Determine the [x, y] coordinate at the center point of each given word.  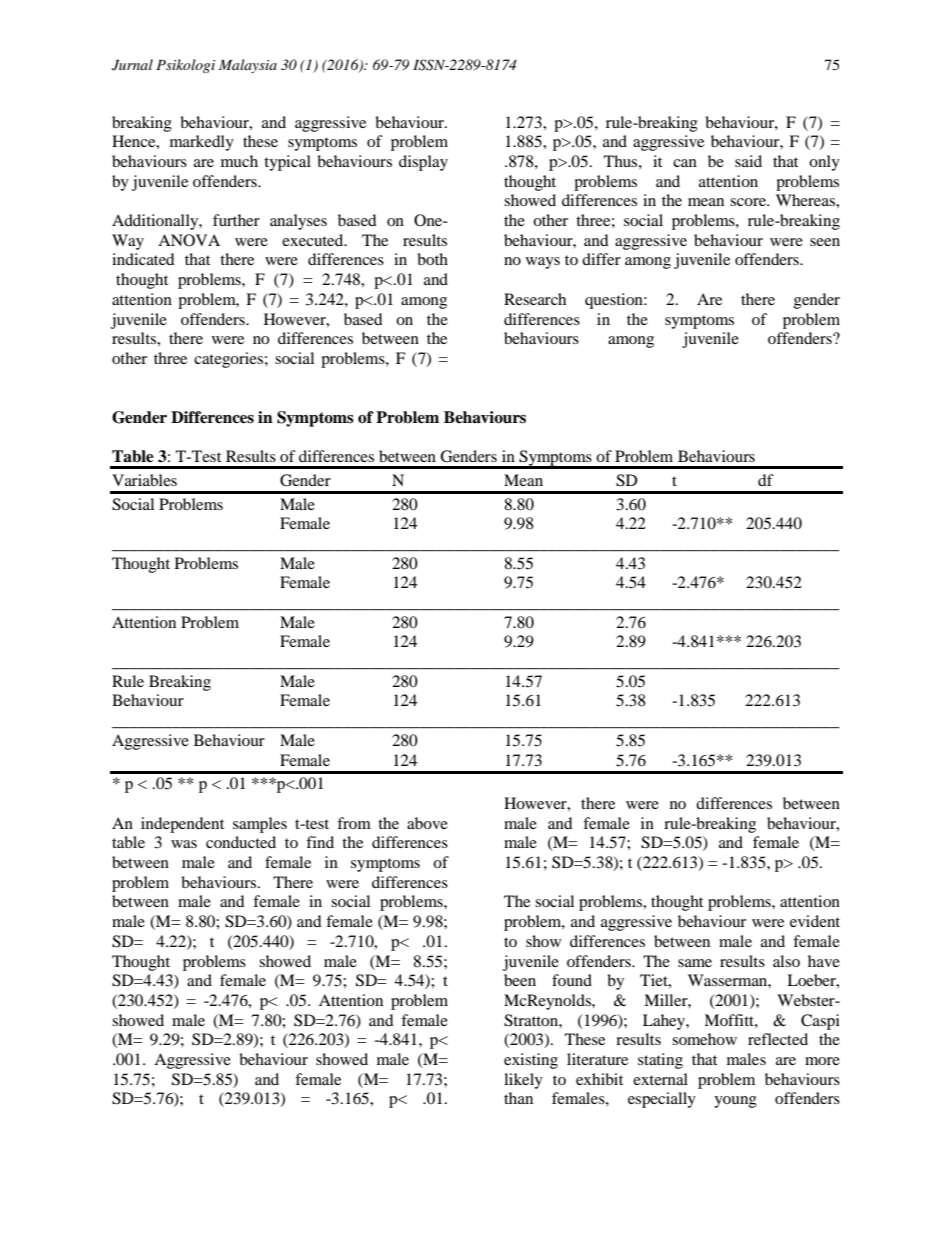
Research [535, 299]
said [748, 161]
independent [182, 825]
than [518, 1098]
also [786, 961]
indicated [143, 259]
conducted [241, 842]
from [354, 823]
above [427, 823]
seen [825, 242]
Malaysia [248, 66]
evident [815, 921]
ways [543, 263]
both [432, 259]
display [423, 163]
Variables [144, 480]
